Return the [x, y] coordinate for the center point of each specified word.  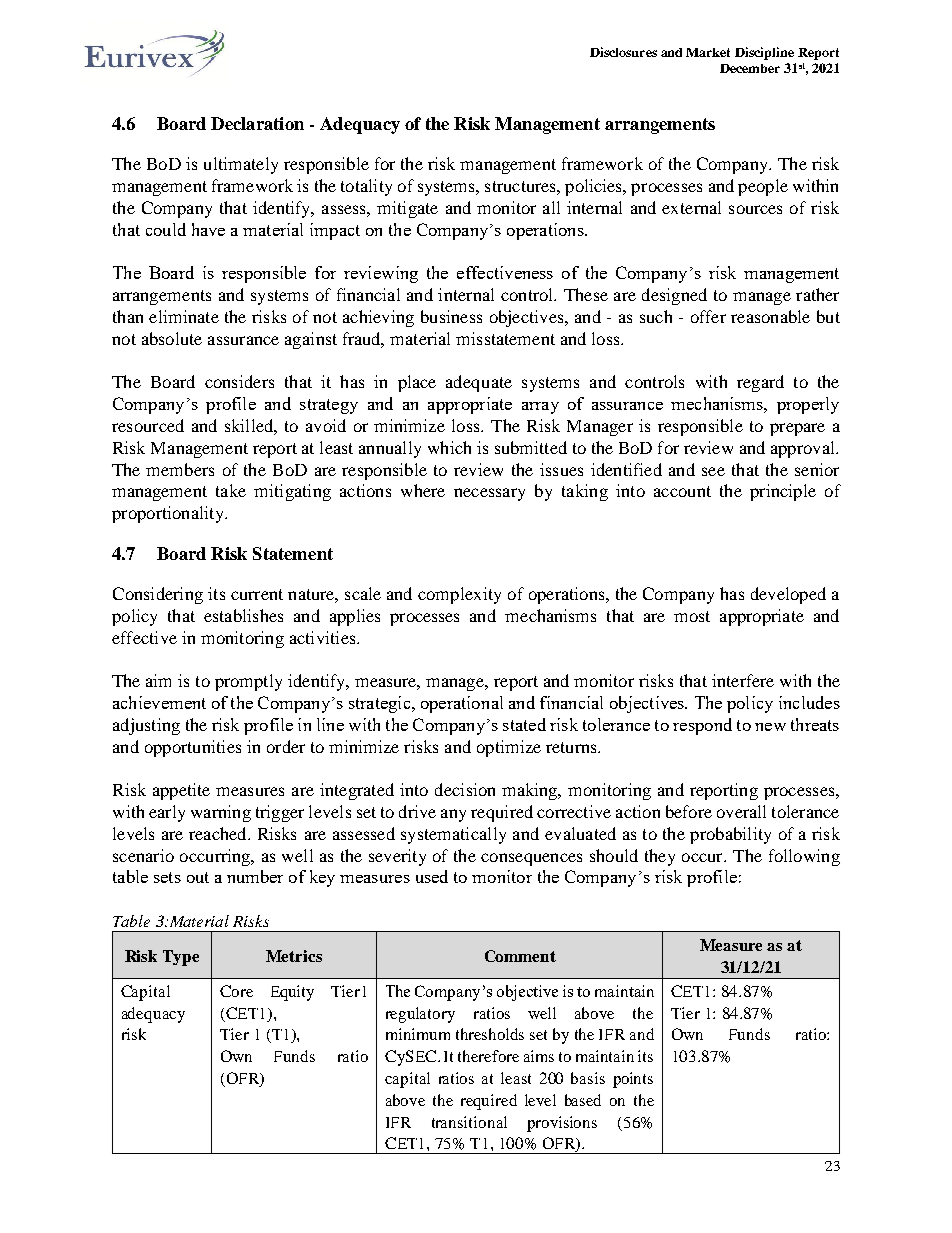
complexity [459, 595]
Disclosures [623, 52]
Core [236, 991]
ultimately [241, 165]
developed [788, 595]
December [750, 68]
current [257, 594]
